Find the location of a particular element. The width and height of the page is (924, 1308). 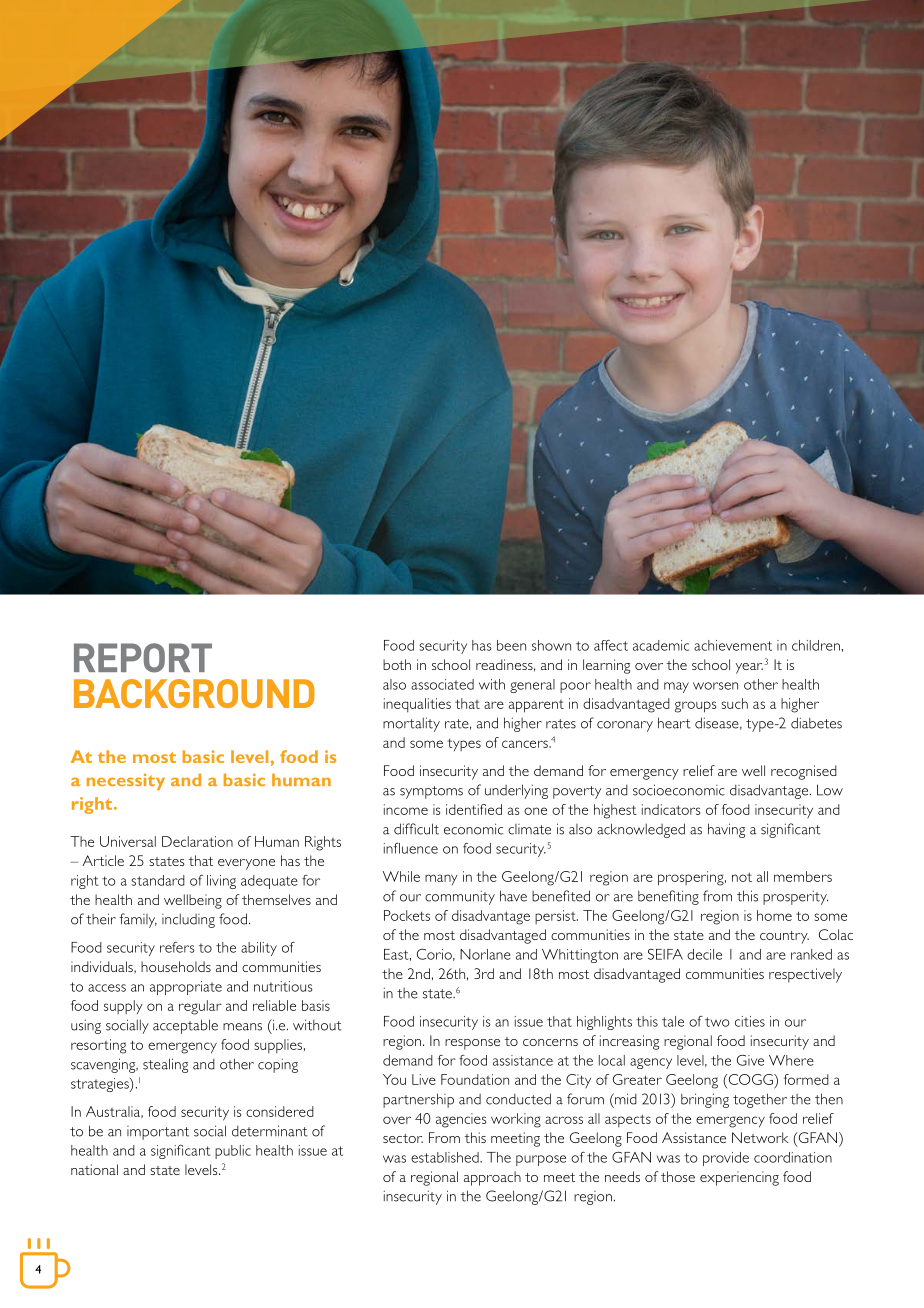

home is located at coordinates (774, 915).
